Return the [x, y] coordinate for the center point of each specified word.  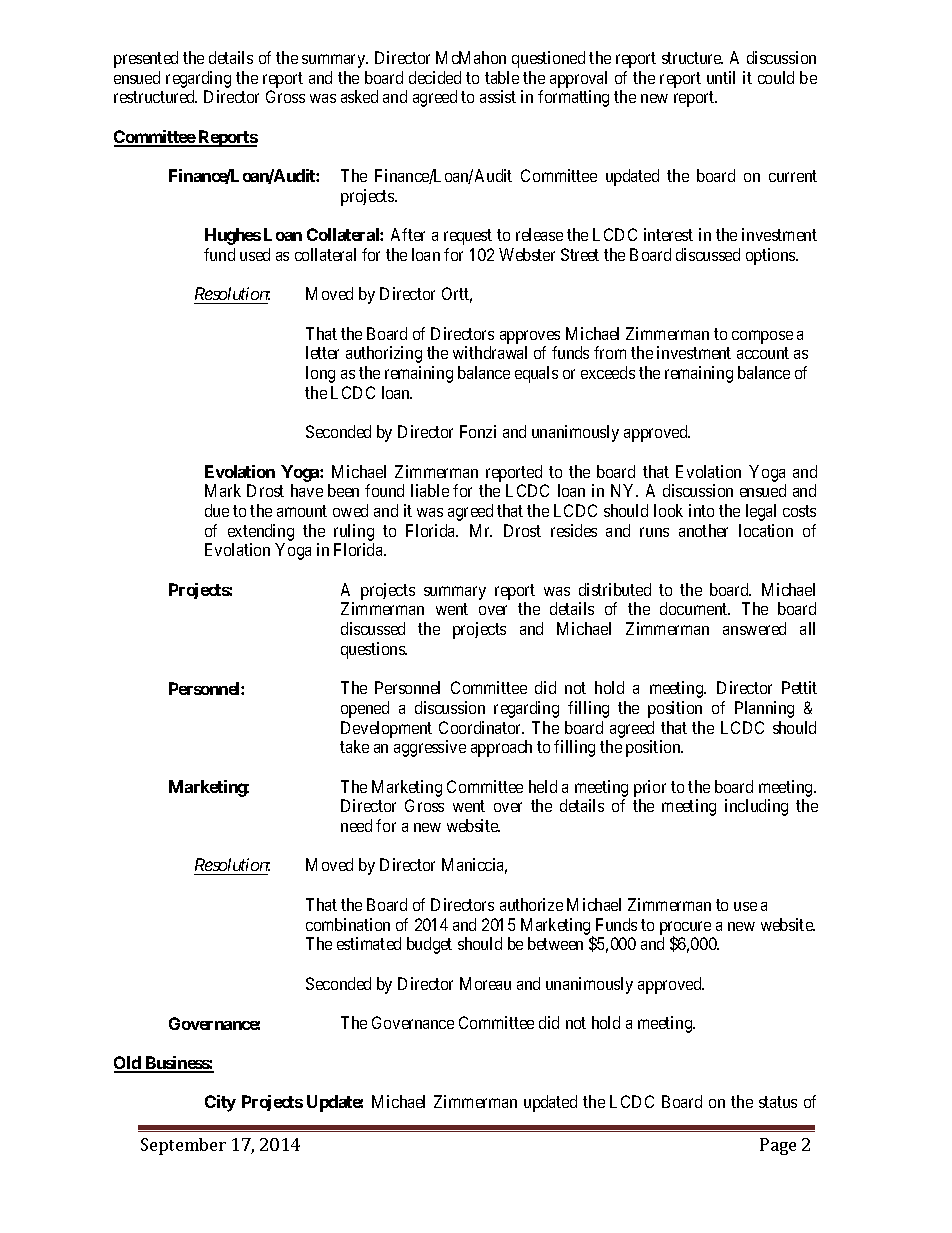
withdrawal [490, 352]
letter [322, 352]
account [763, 353]
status [778, 1102]
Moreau [485, 983]
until [721, 77]
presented [146, 59]
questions [374, 650]
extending [261, 532]
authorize [531, 904]
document [695, 608]
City [220, 1103]
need [356, 825]
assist [498, 96]
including [756, 807]
